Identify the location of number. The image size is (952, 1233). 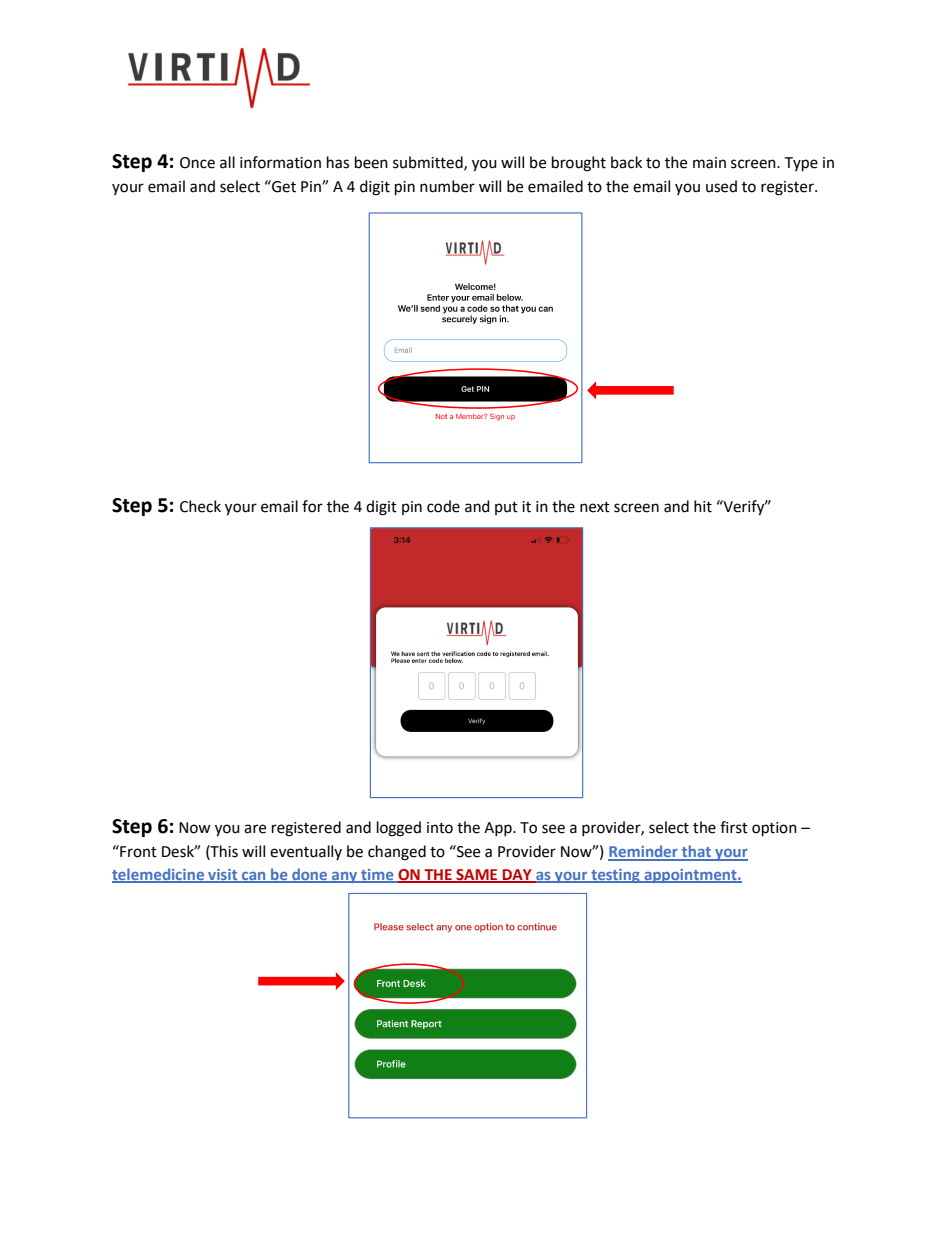
(447, 186).
